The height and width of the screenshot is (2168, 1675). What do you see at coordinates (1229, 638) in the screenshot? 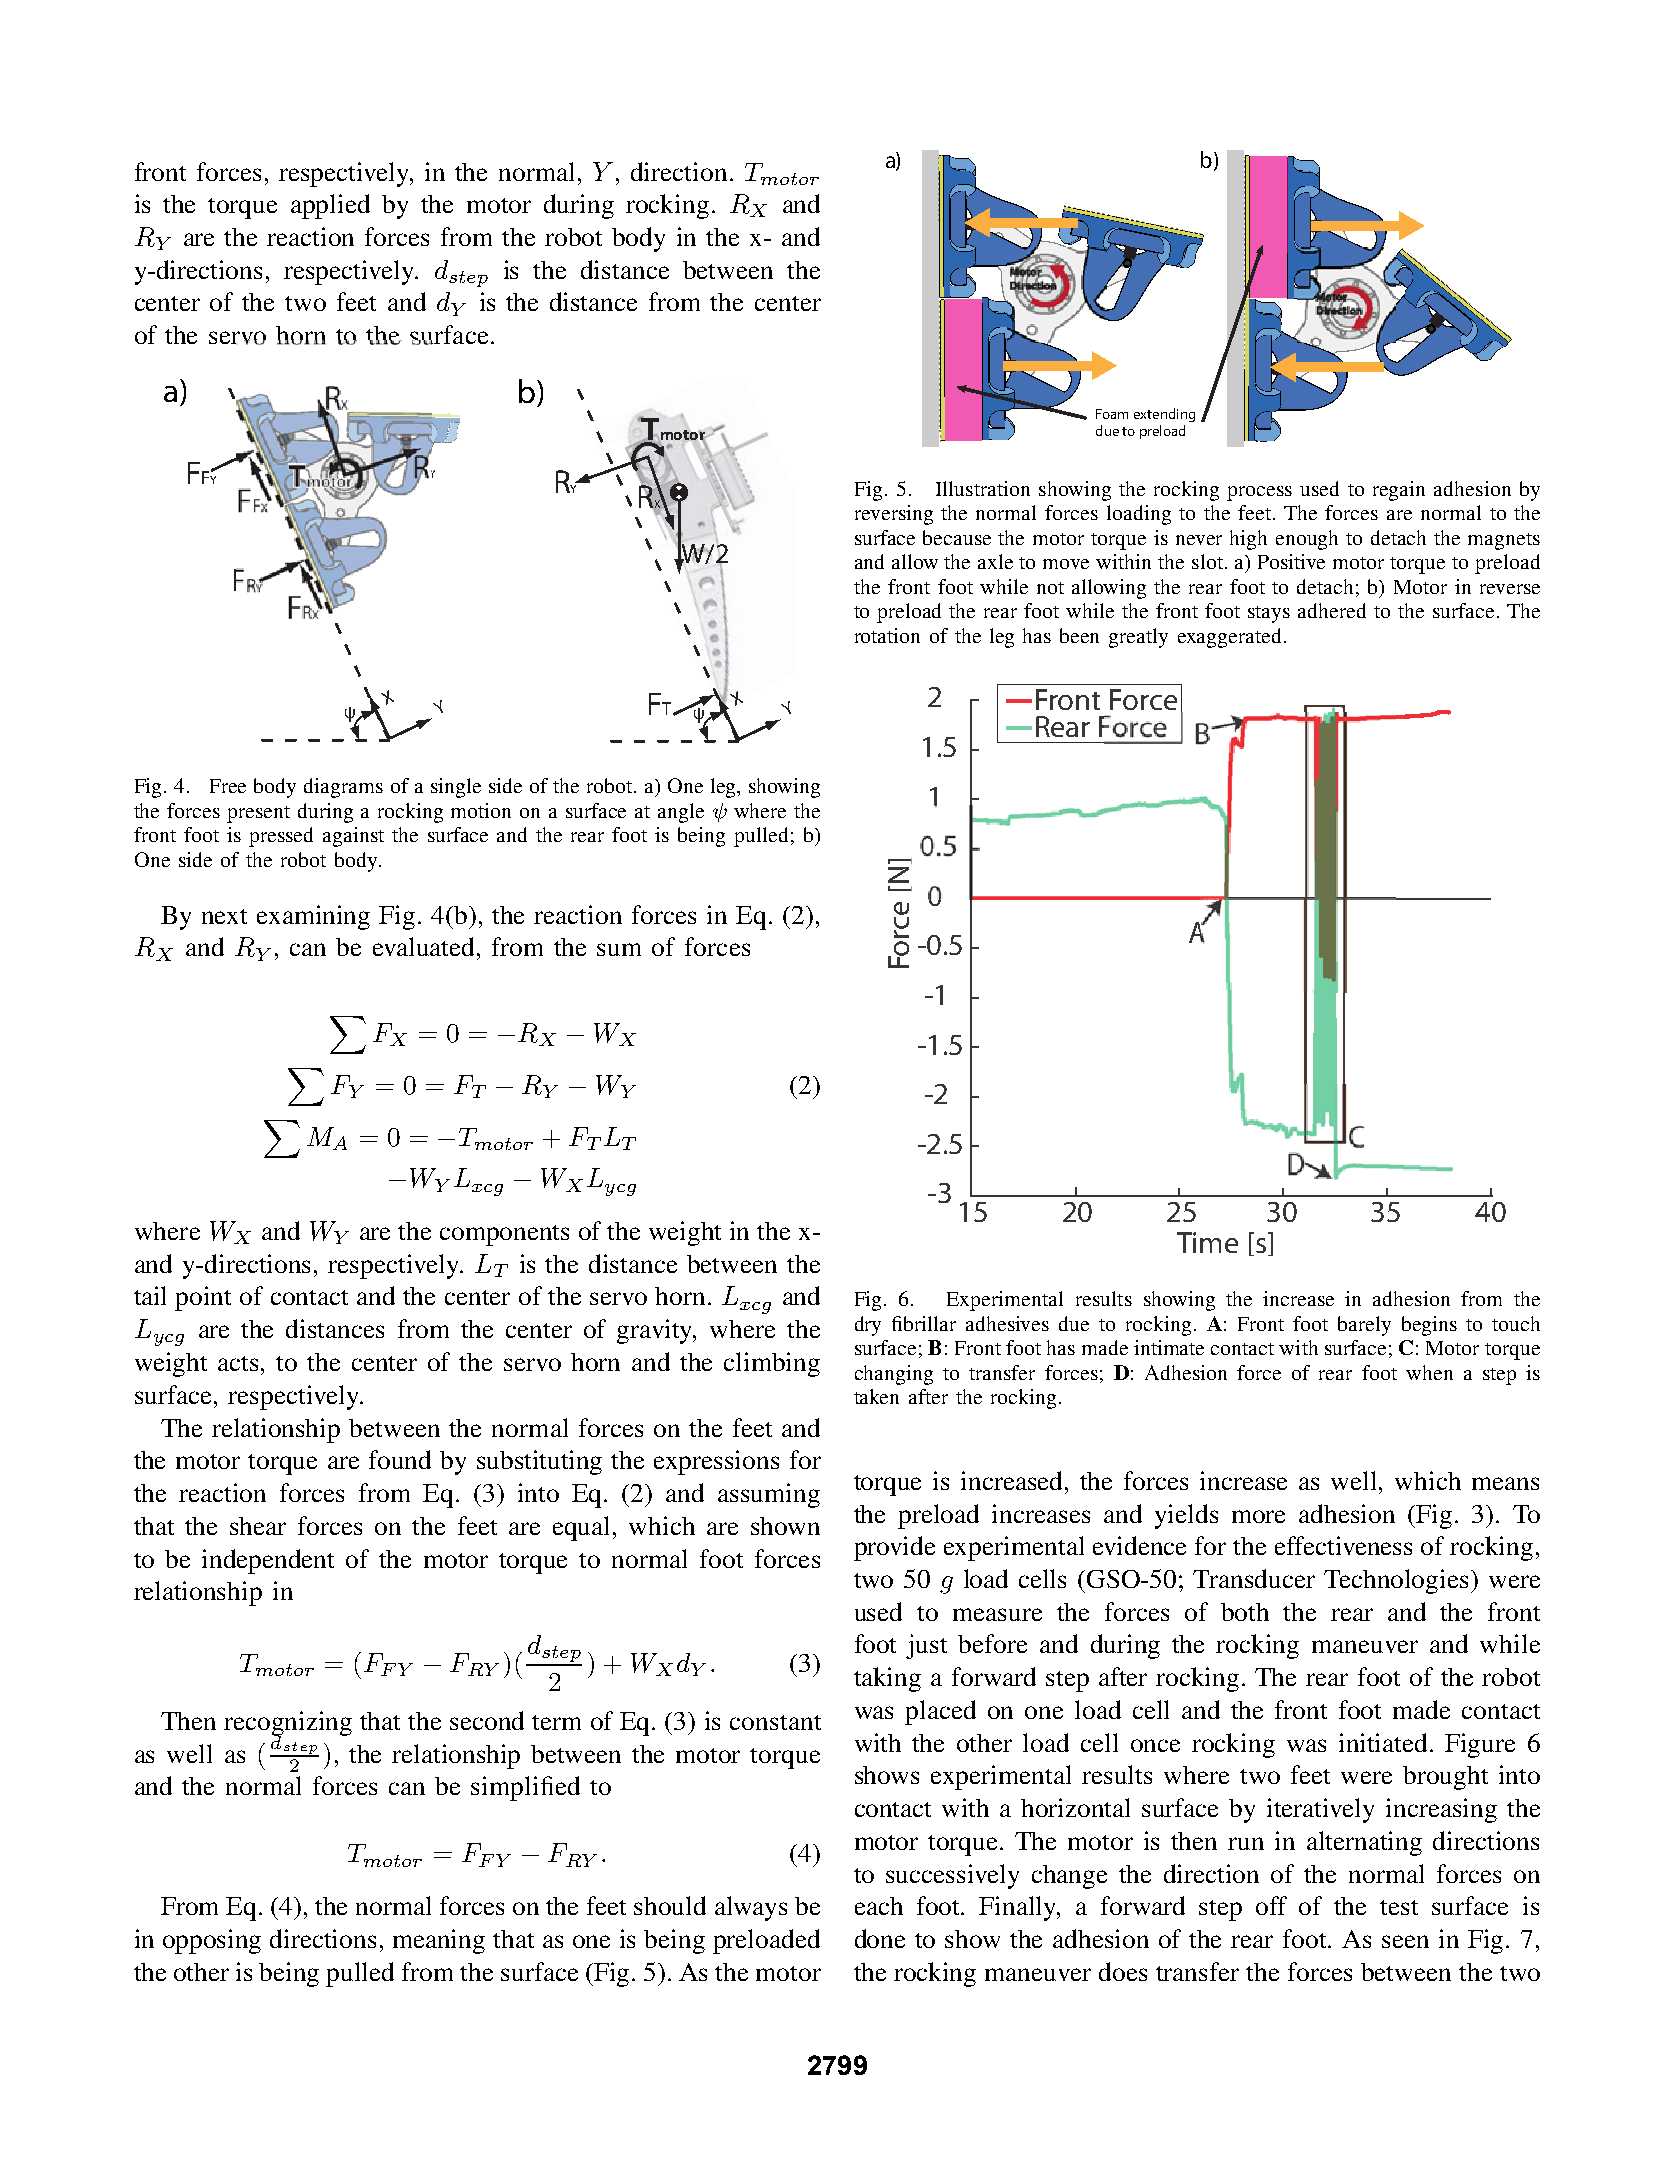
I see `exaggerated` at bounding box center [1229, 638].
